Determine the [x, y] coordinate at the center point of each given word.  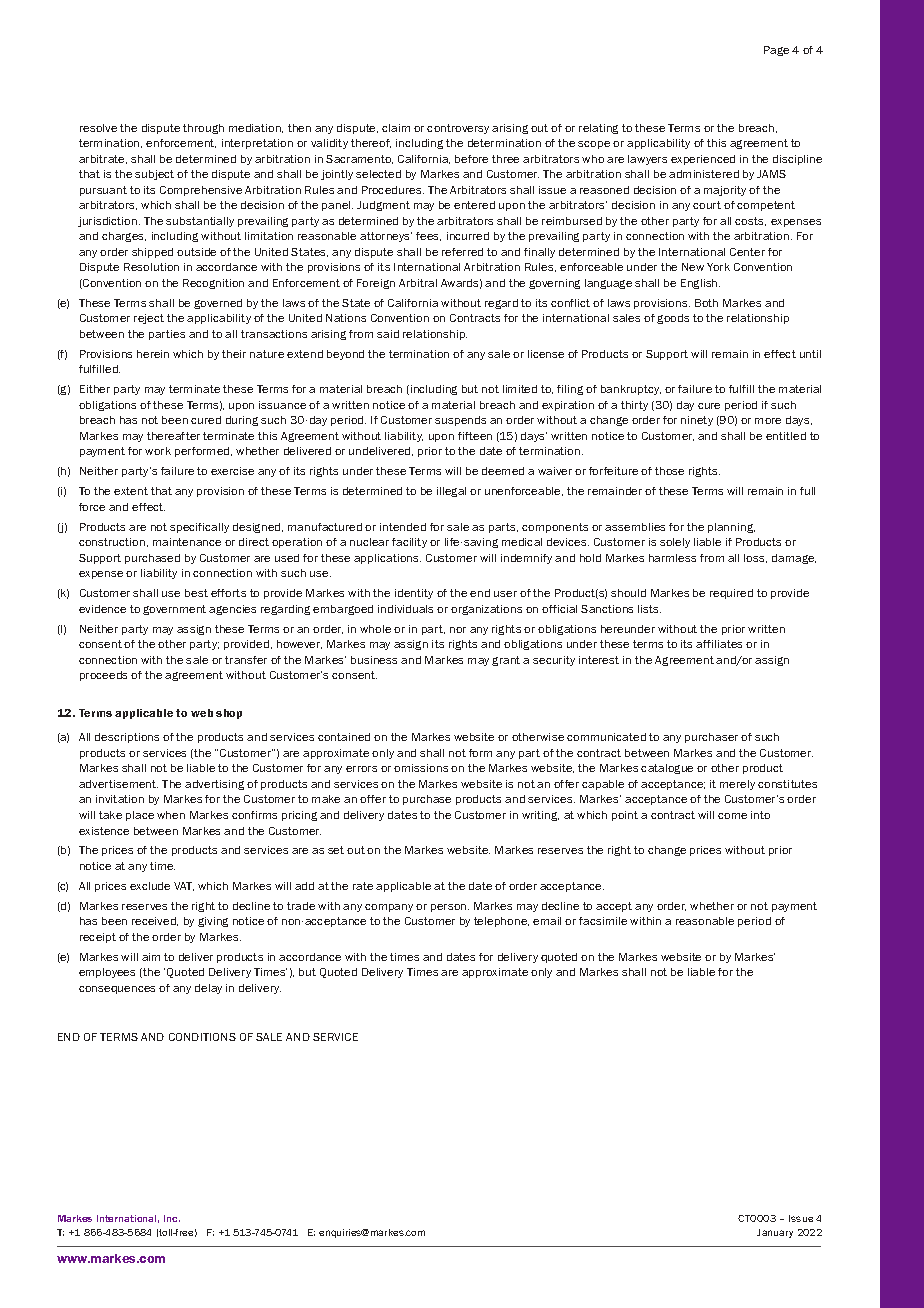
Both [706, 303]
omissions [421, 768]
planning [731, 528]
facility [409, 543]
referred [462, 252]
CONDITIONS [202, 1037]
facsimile [603, 921]
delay [208, 989]
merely [737, 785]
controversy [458, 129]
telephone [501, 922]
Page [776, 51]
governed [218, 304]
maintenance [187, 542]
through [203, 129]
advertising [214, 785]
